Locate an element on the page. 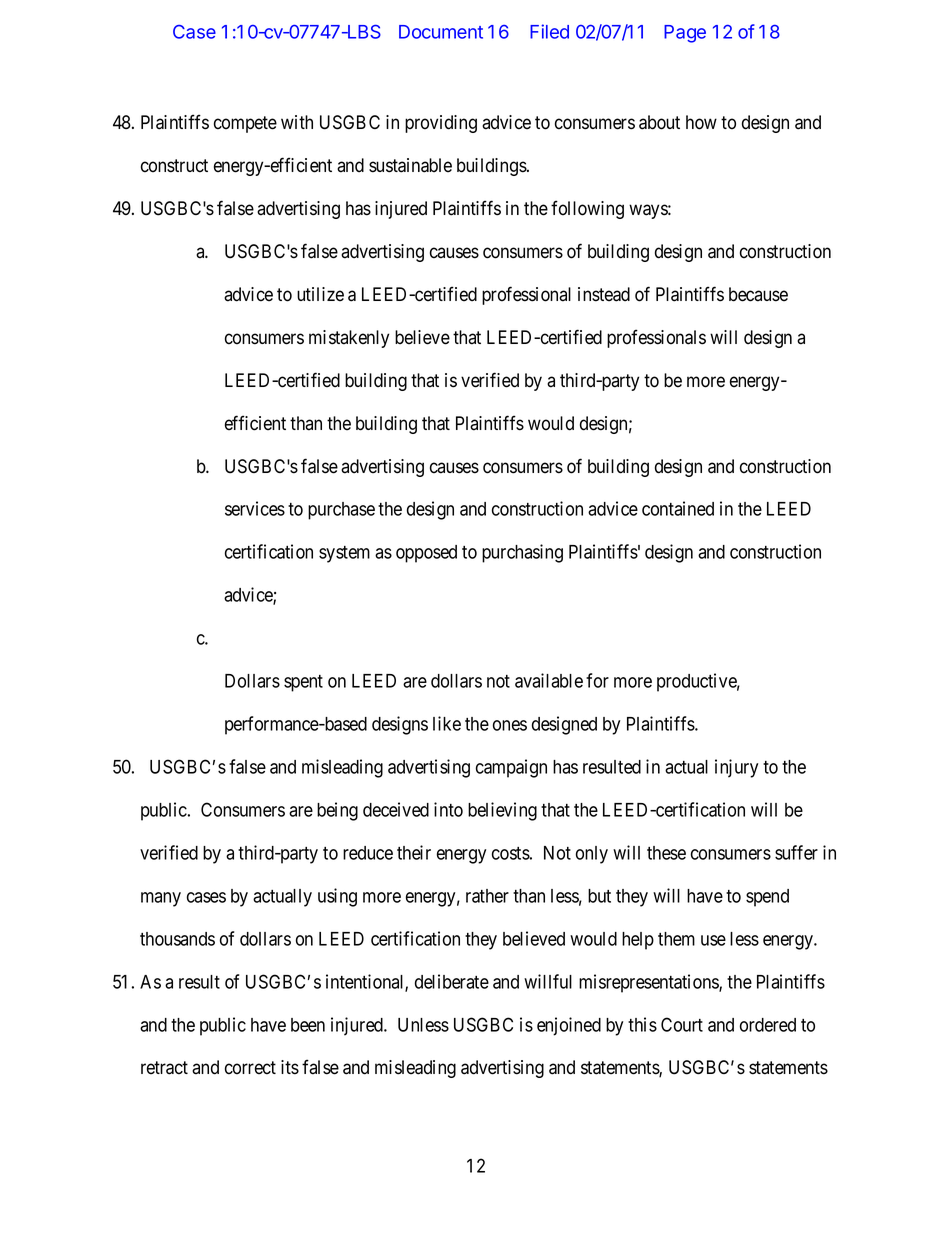 Image resolution: width=952 pixels, height=1233 pixels. correct is located at coordinates (250, 1068).
